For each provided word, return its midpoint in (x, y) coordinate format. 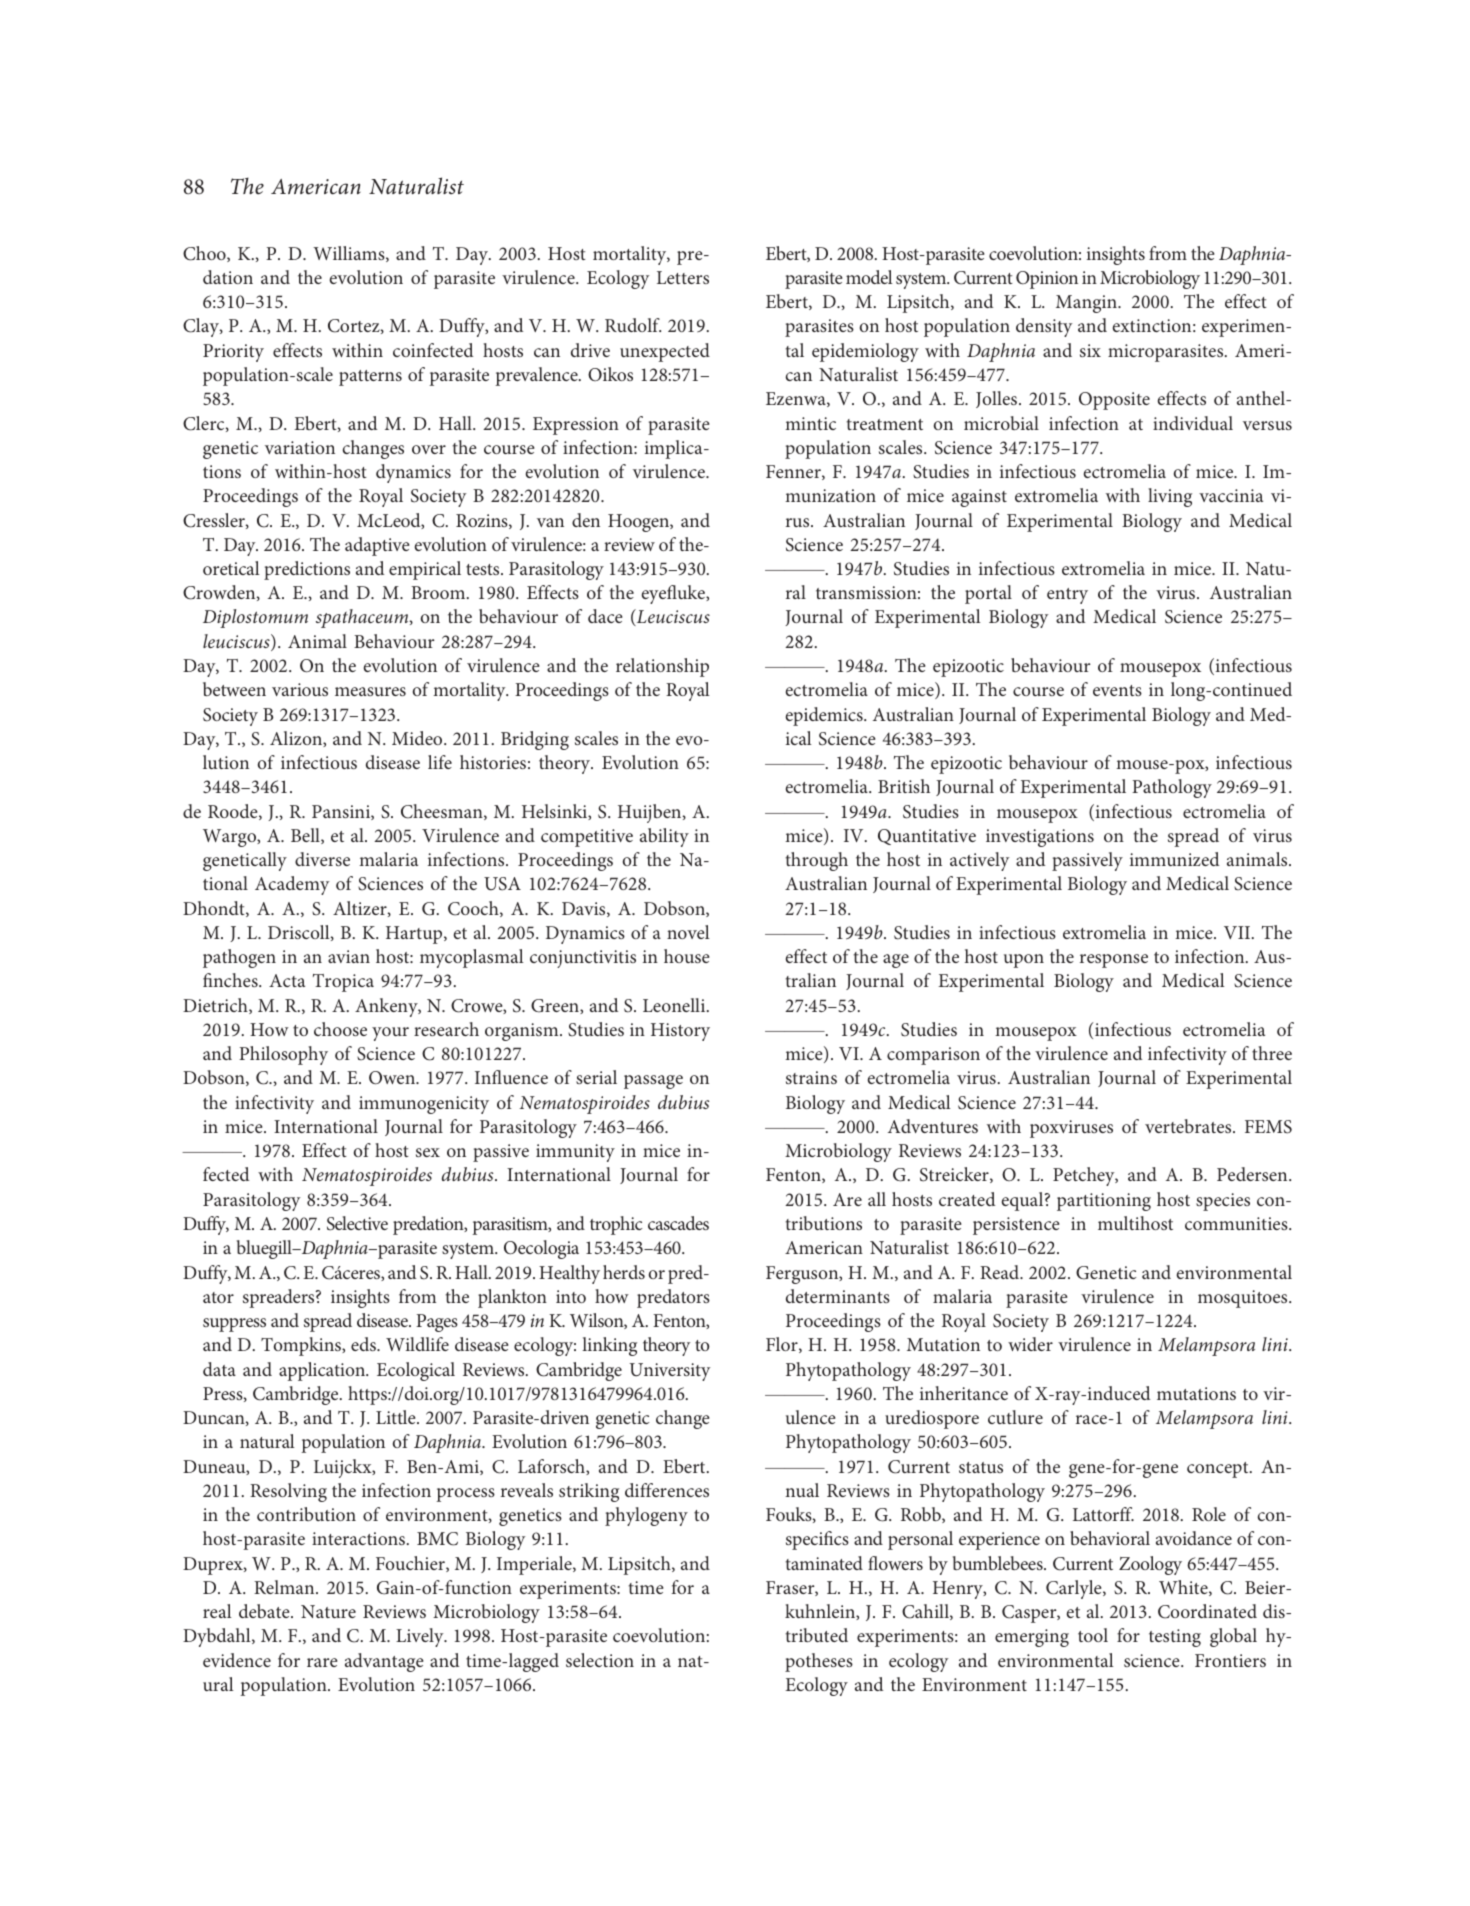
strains (811, 1077)
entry (1067, 596)
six (1090, 350)
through (817, 861)
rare (322, 1662)
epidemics (825, 716)
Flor (783, 1345)
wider (1030, 1344)
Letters (683, 277)
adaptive (377, 546)
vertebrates (1189, 1126)
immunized (1174, 859)
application (323, 1371)
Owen (393, 1078)
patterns (370, 378)
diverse (322, 859)
